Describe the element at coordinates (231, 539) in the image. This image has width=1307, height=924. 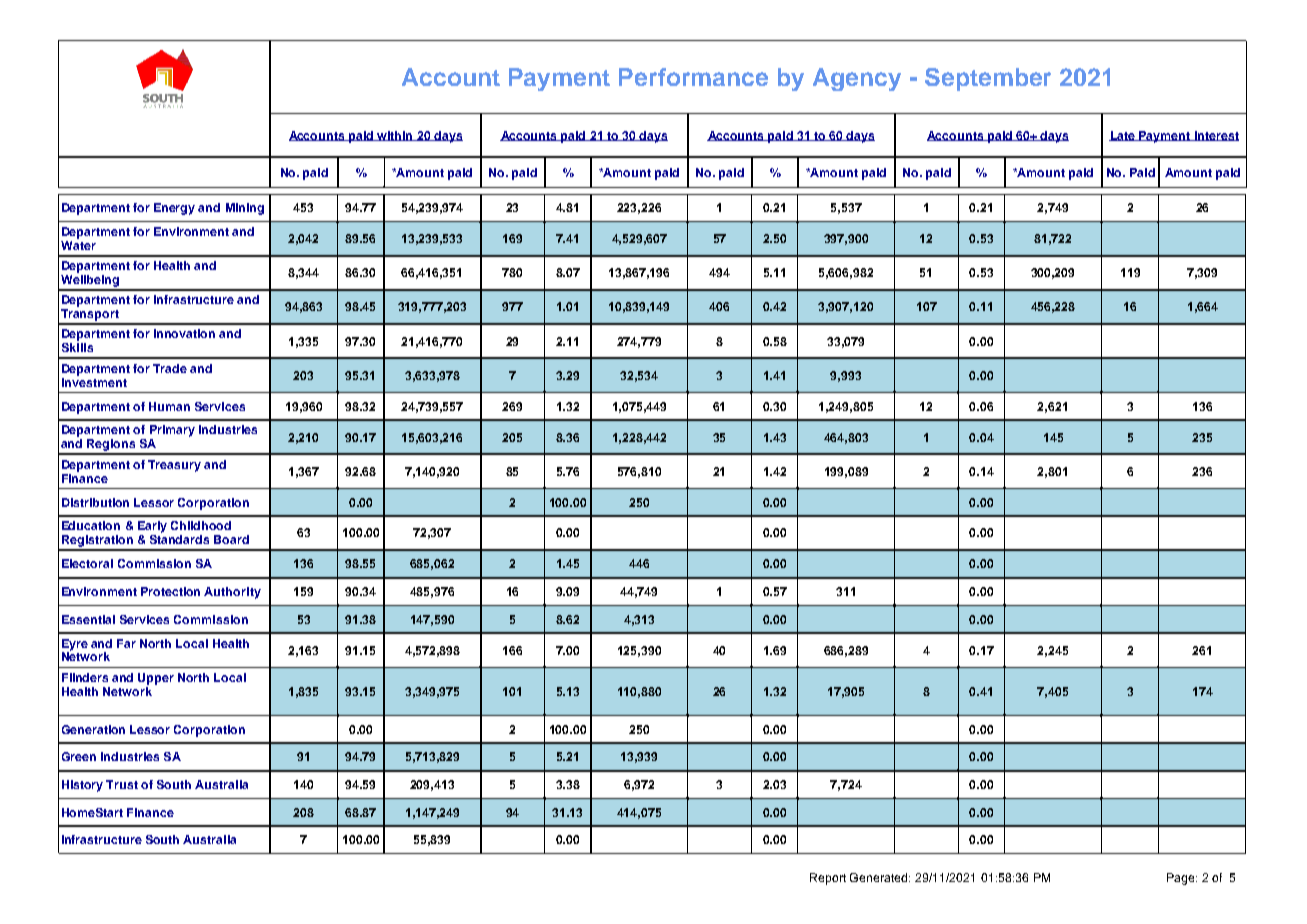
I see `Board` at that location.
